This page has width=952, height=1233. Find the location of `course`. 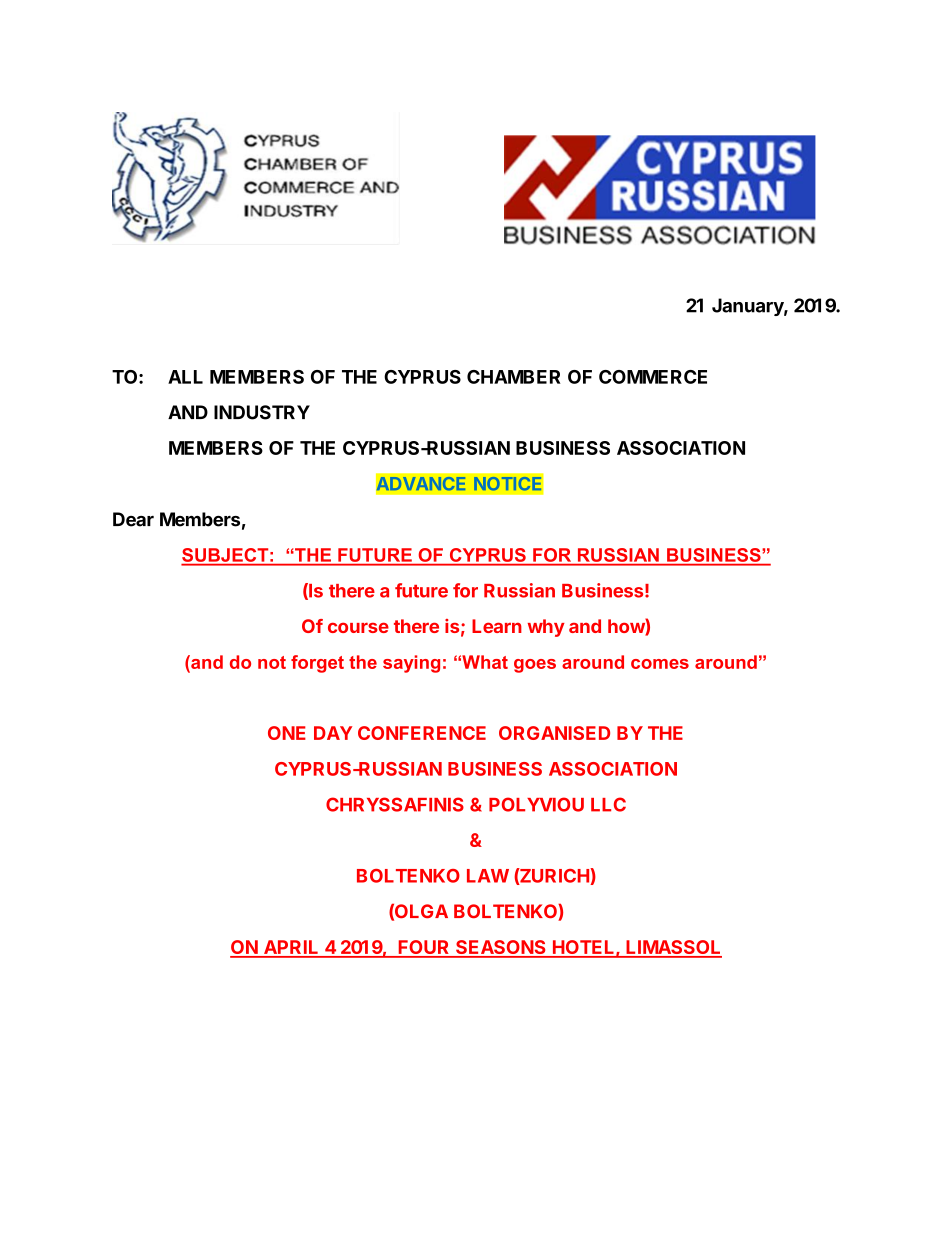

course is located at coordinates (358, 627).
